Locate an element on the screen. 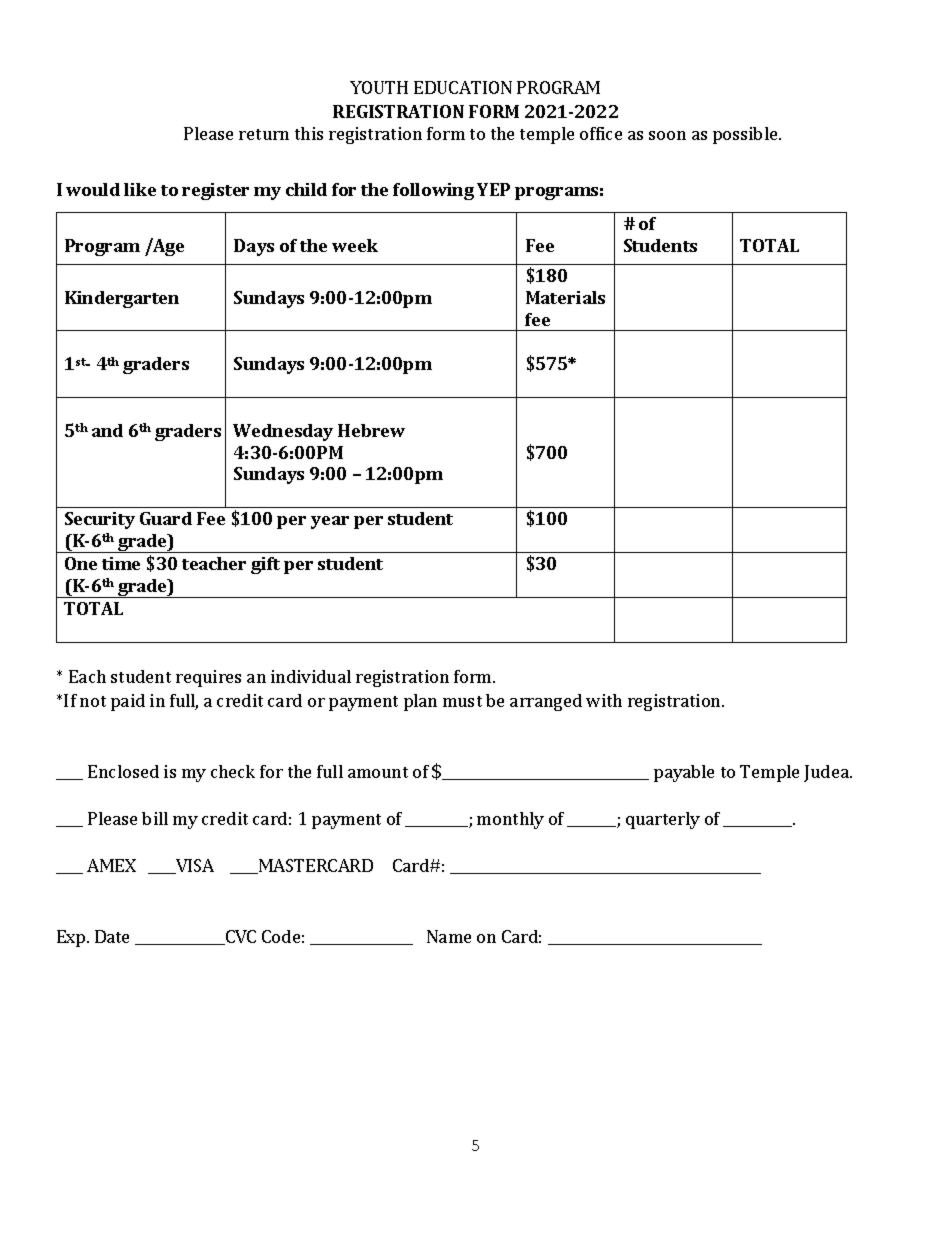 The width and height of the screenshot is (952, 1233). Name is located at coordinates (449, 936).
